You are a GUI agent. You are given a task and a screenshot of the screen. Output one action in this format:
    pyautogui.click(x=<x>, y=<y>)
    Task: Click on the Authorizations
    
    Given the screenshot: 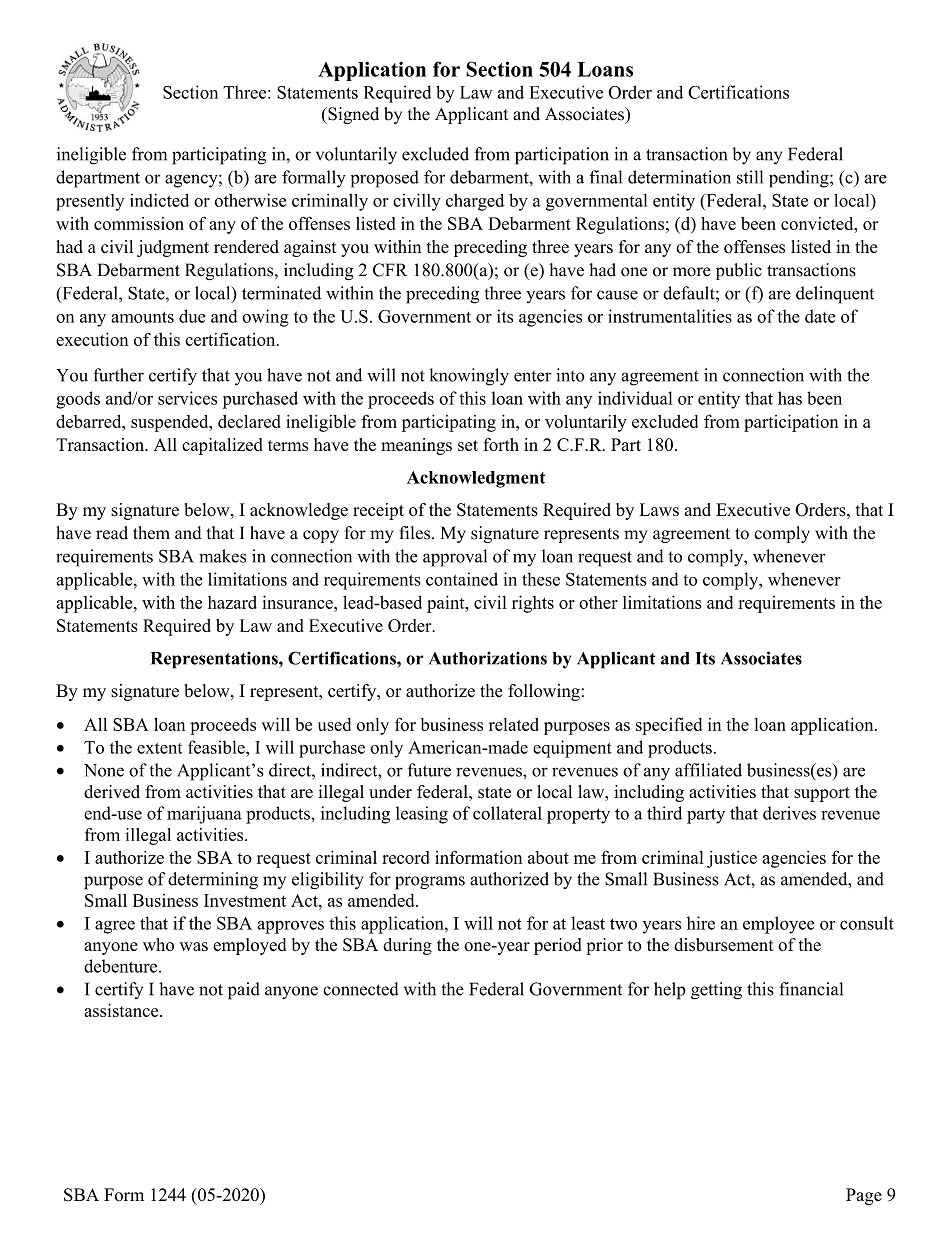 What is the action you would take?
    pyautogui.click(x=488, y=658)
